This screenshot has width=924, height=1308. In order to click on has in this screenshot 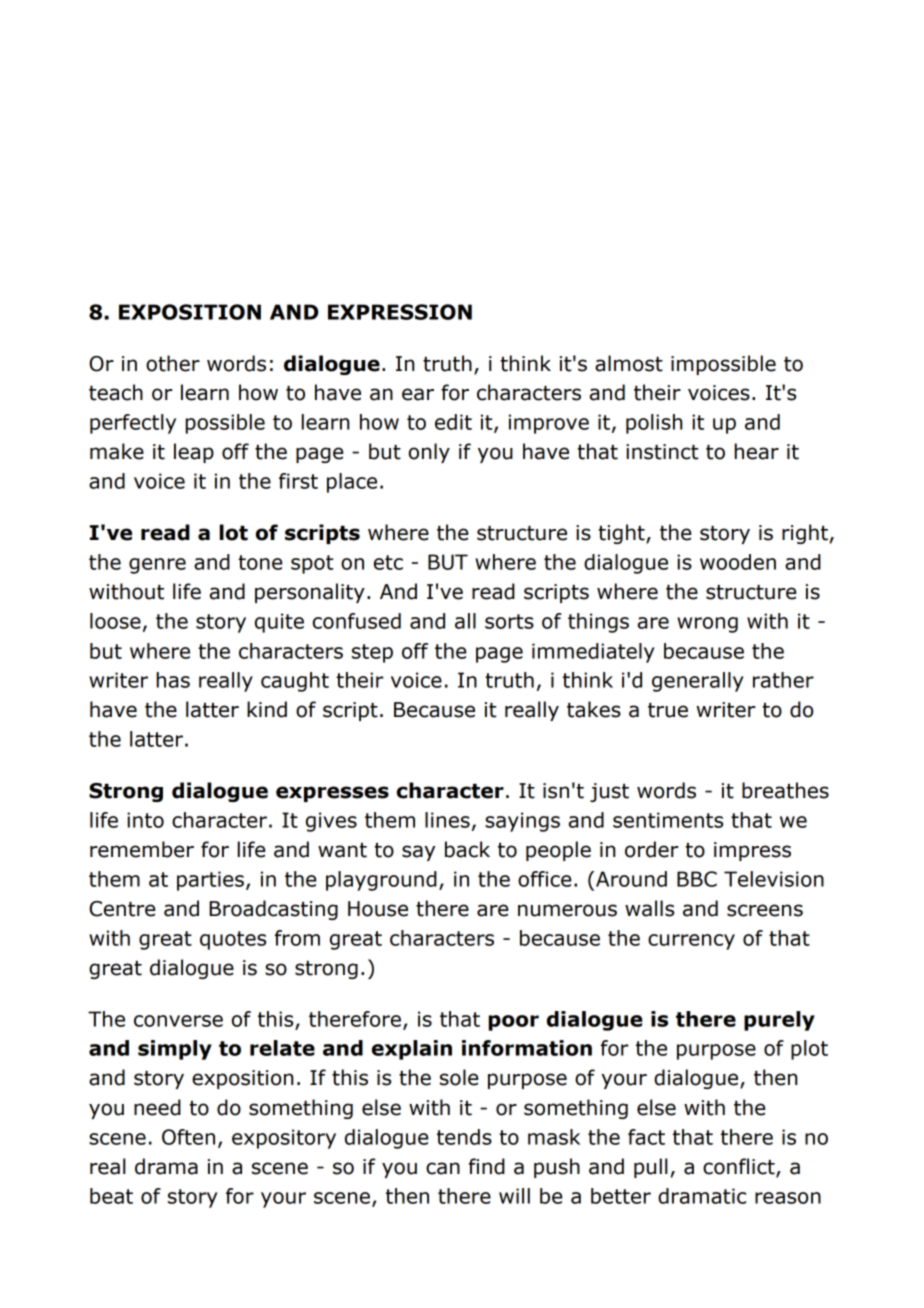, I will do `click(173, 680)`.
